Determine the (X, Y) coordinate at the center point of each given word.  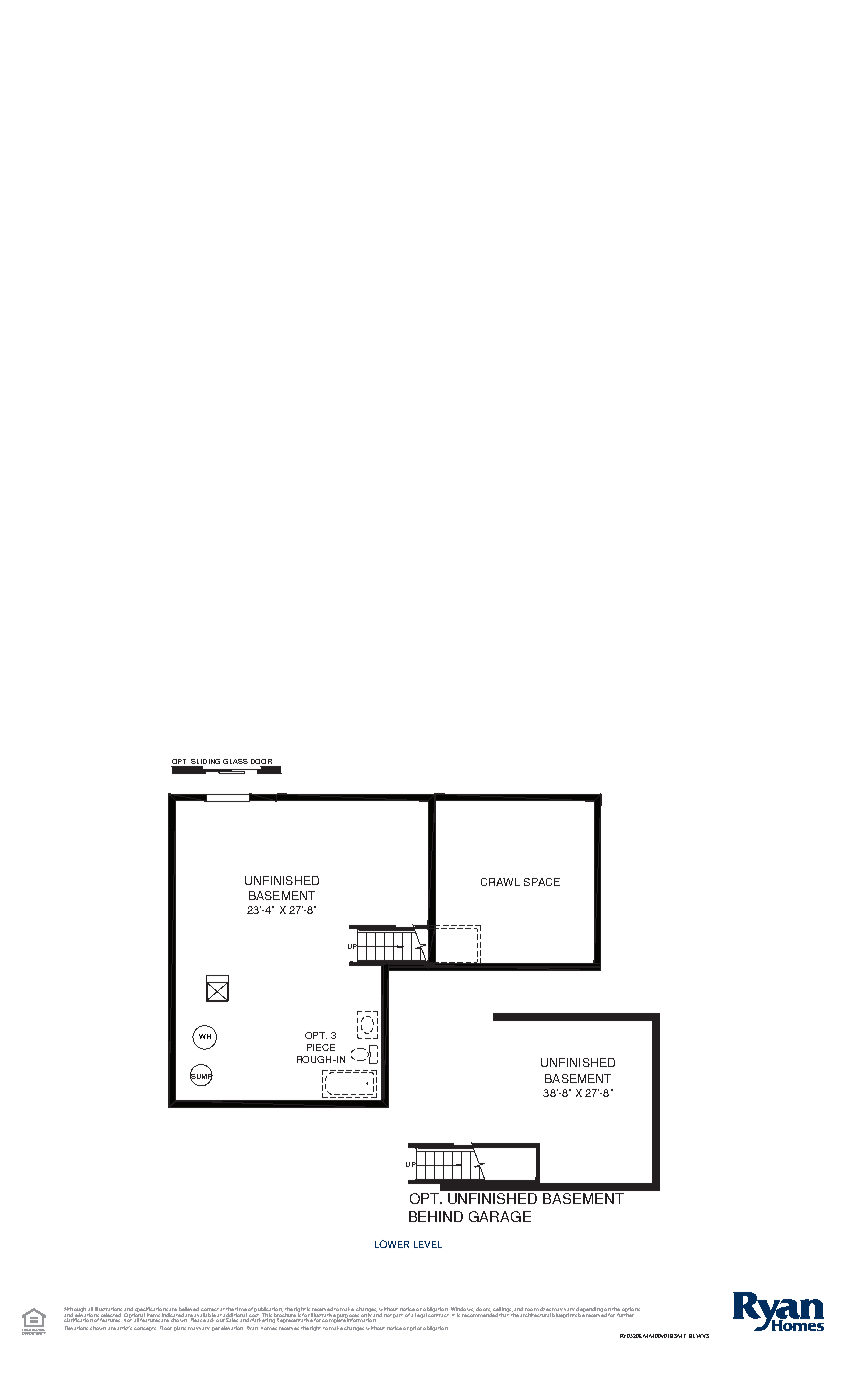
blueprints (565, 1314)
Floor (166, 1328)
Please (198, 1319)
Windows (462, 1310)
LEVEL (428, 1244)
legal (421, 1314)
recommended (480, 1313)
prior (416, 1328)
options (630, 1311)
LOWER (392, 1244)
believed (189, 1310)
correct (210, 1311)
